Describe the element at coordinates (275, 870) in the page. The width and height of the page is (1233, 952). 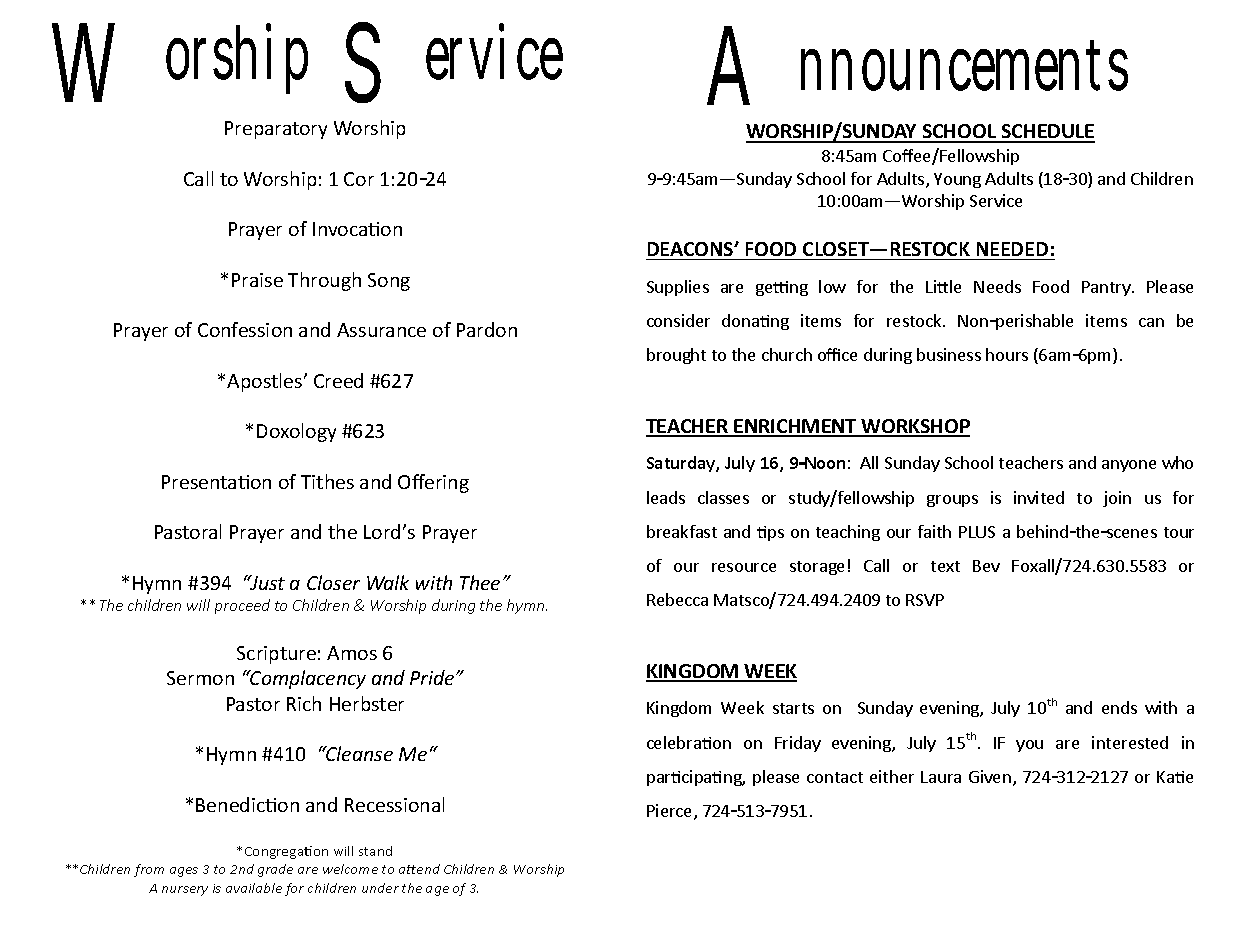
I see `grade` at that location.
